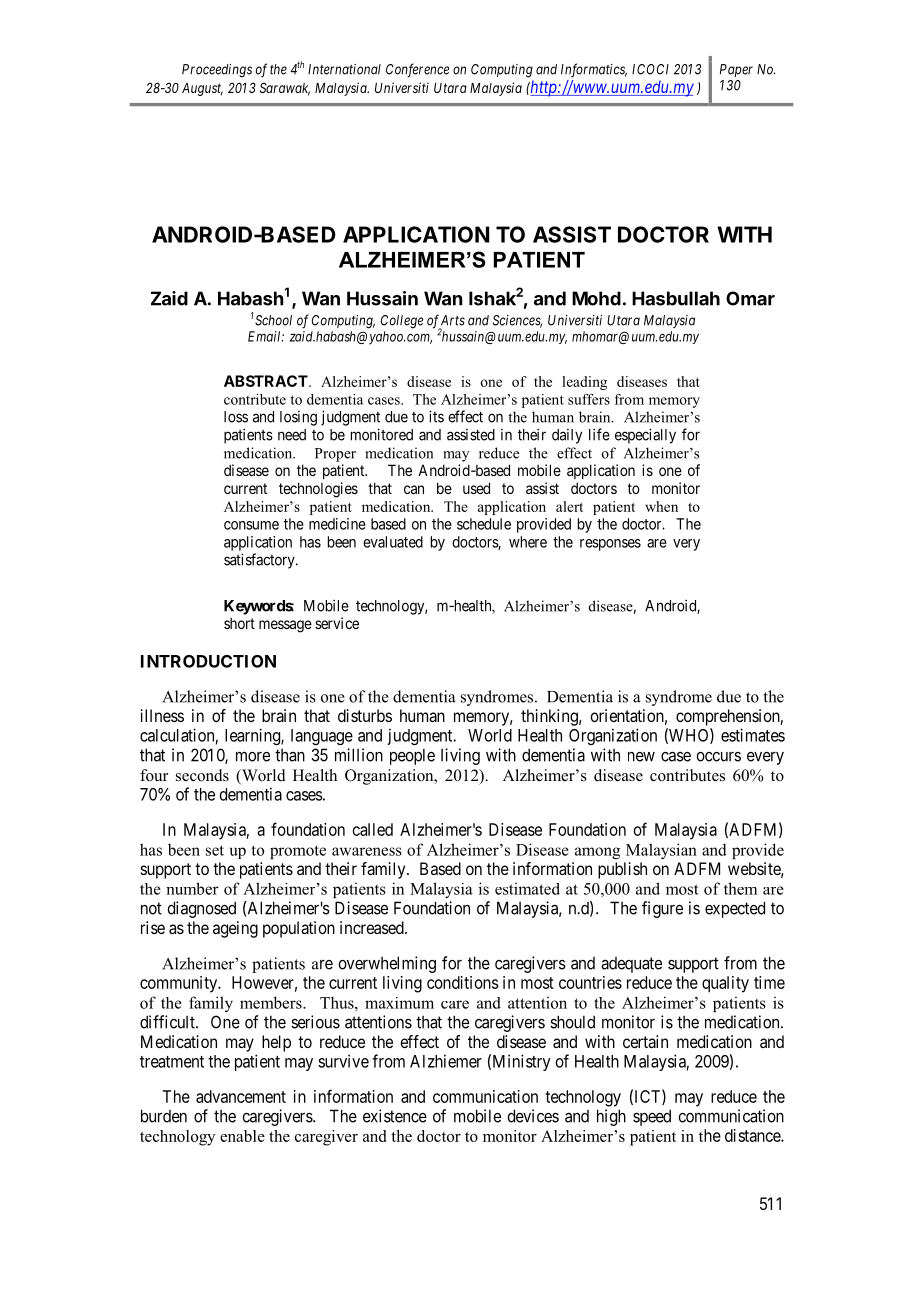 The height and width of the page is (1308, 924). Describe the element at coordinates (652, 1117) in the page. I see `speed` at that location.
